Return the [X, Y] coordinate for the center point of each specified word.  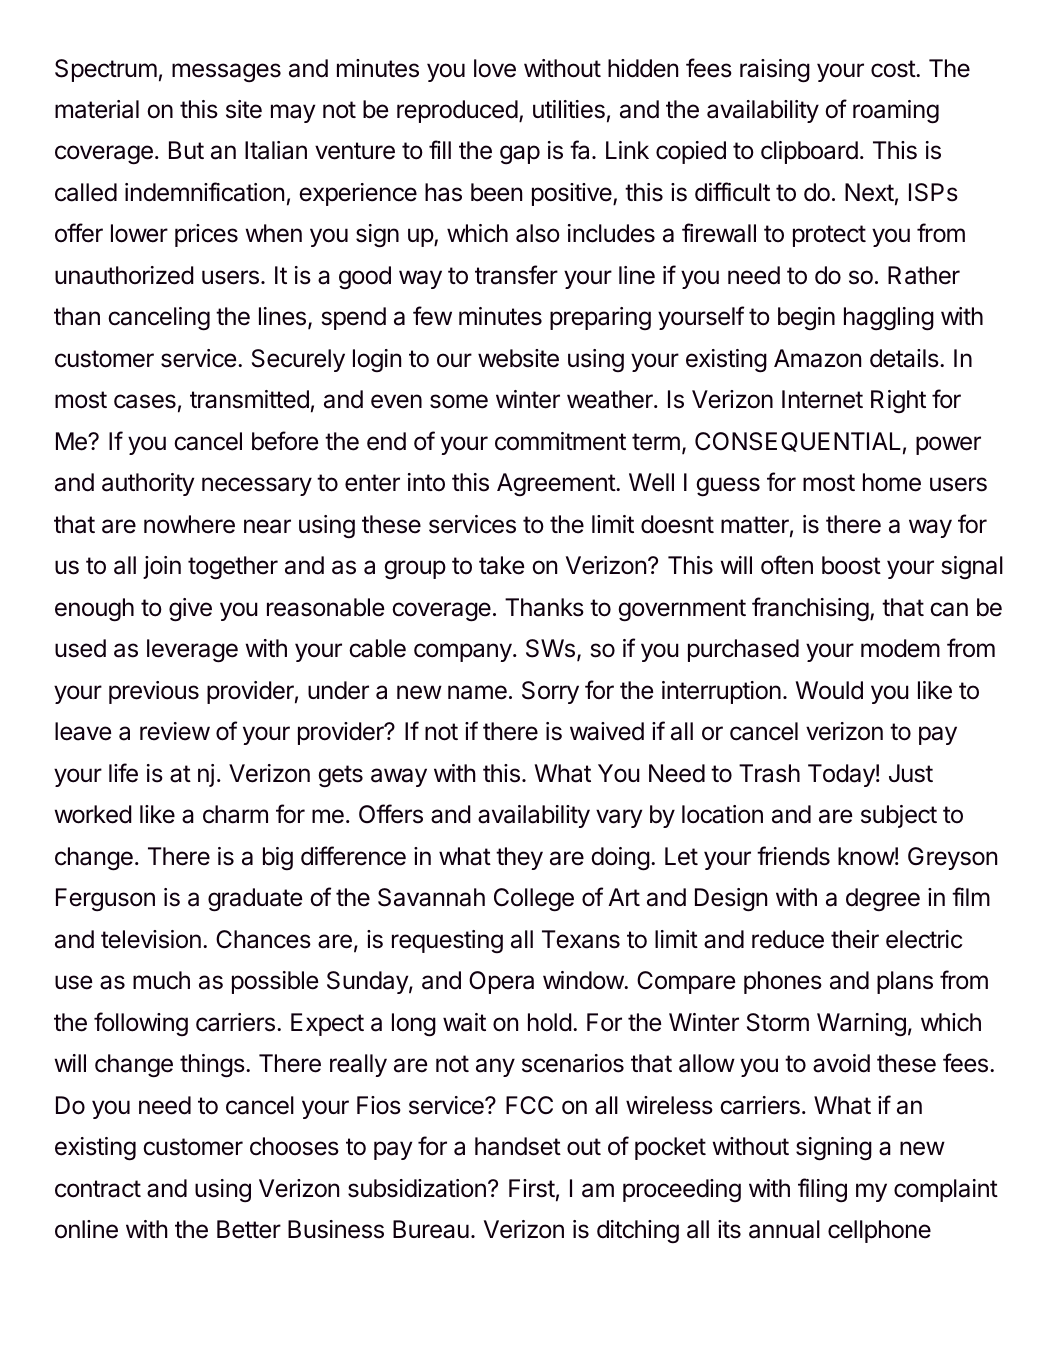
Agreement [557, 485]
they [519, 858]
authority [148, 484]
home [892, 482]
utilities [569, 109]
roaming [896, 112]
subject [899, 816]
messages [226, 72]
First [532, 1188]
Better [249, 1229]
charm [235, 814]
